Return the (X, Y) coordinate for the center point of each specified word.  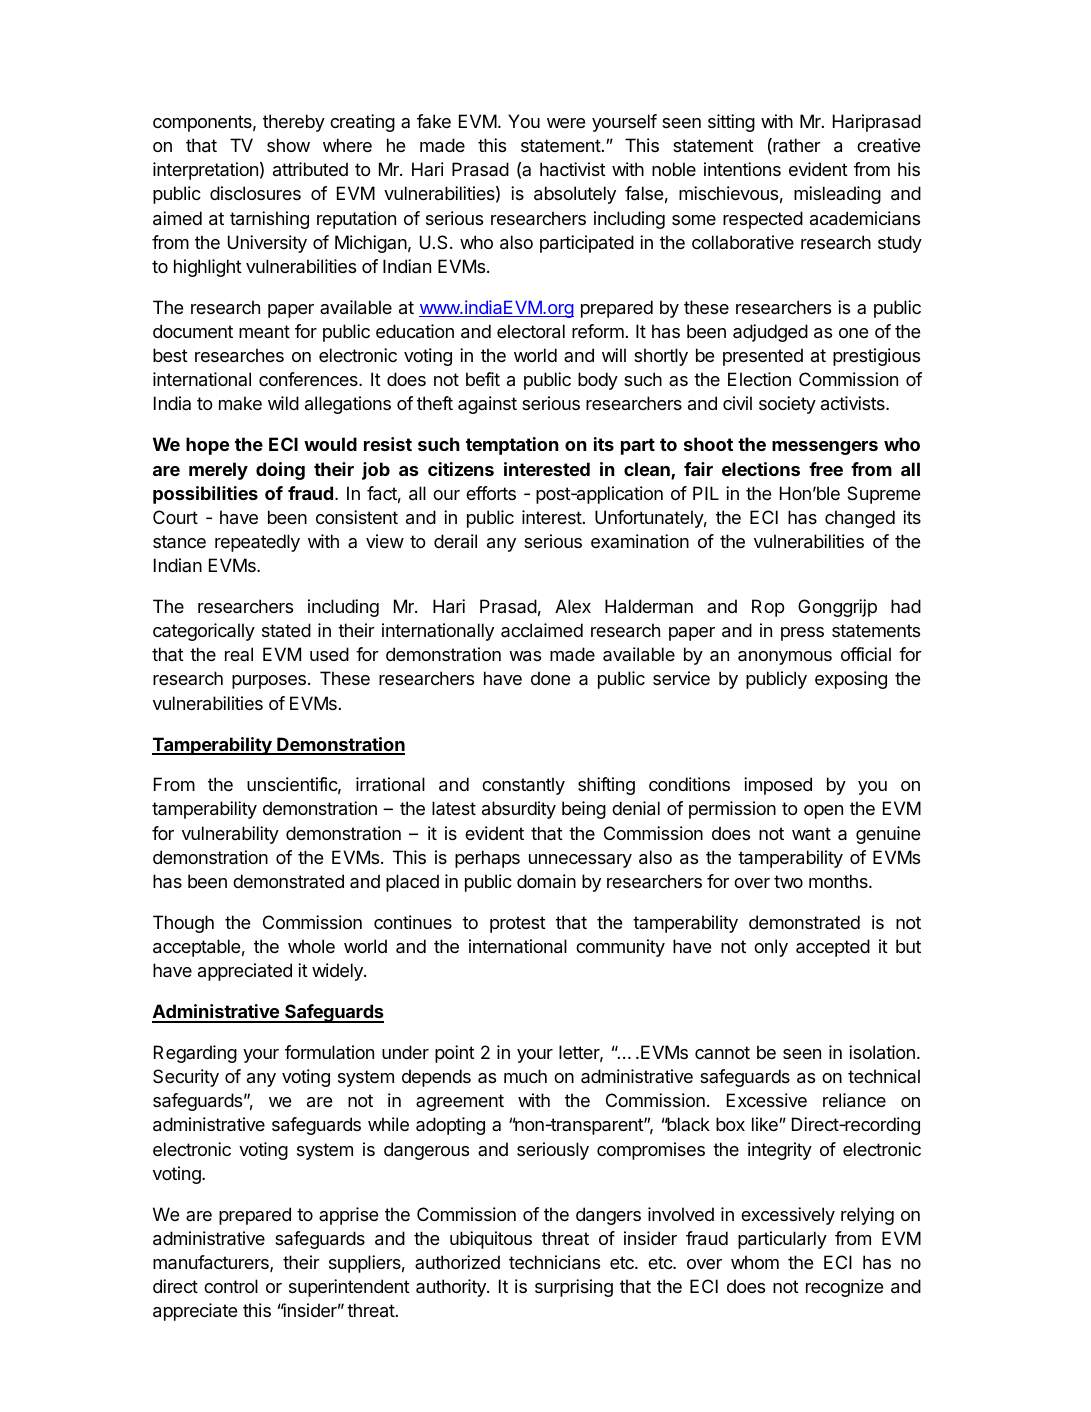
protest (518, 924)
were (566, 123)
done (550, 678)
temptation (512, 446)
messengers (825, 448)
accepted (833, 948)
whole (311, 946)
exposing (851, 680)
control (231, 1286)
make (240, 403)
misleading (837, 195)
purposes (269, 682)
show (288, 145)
